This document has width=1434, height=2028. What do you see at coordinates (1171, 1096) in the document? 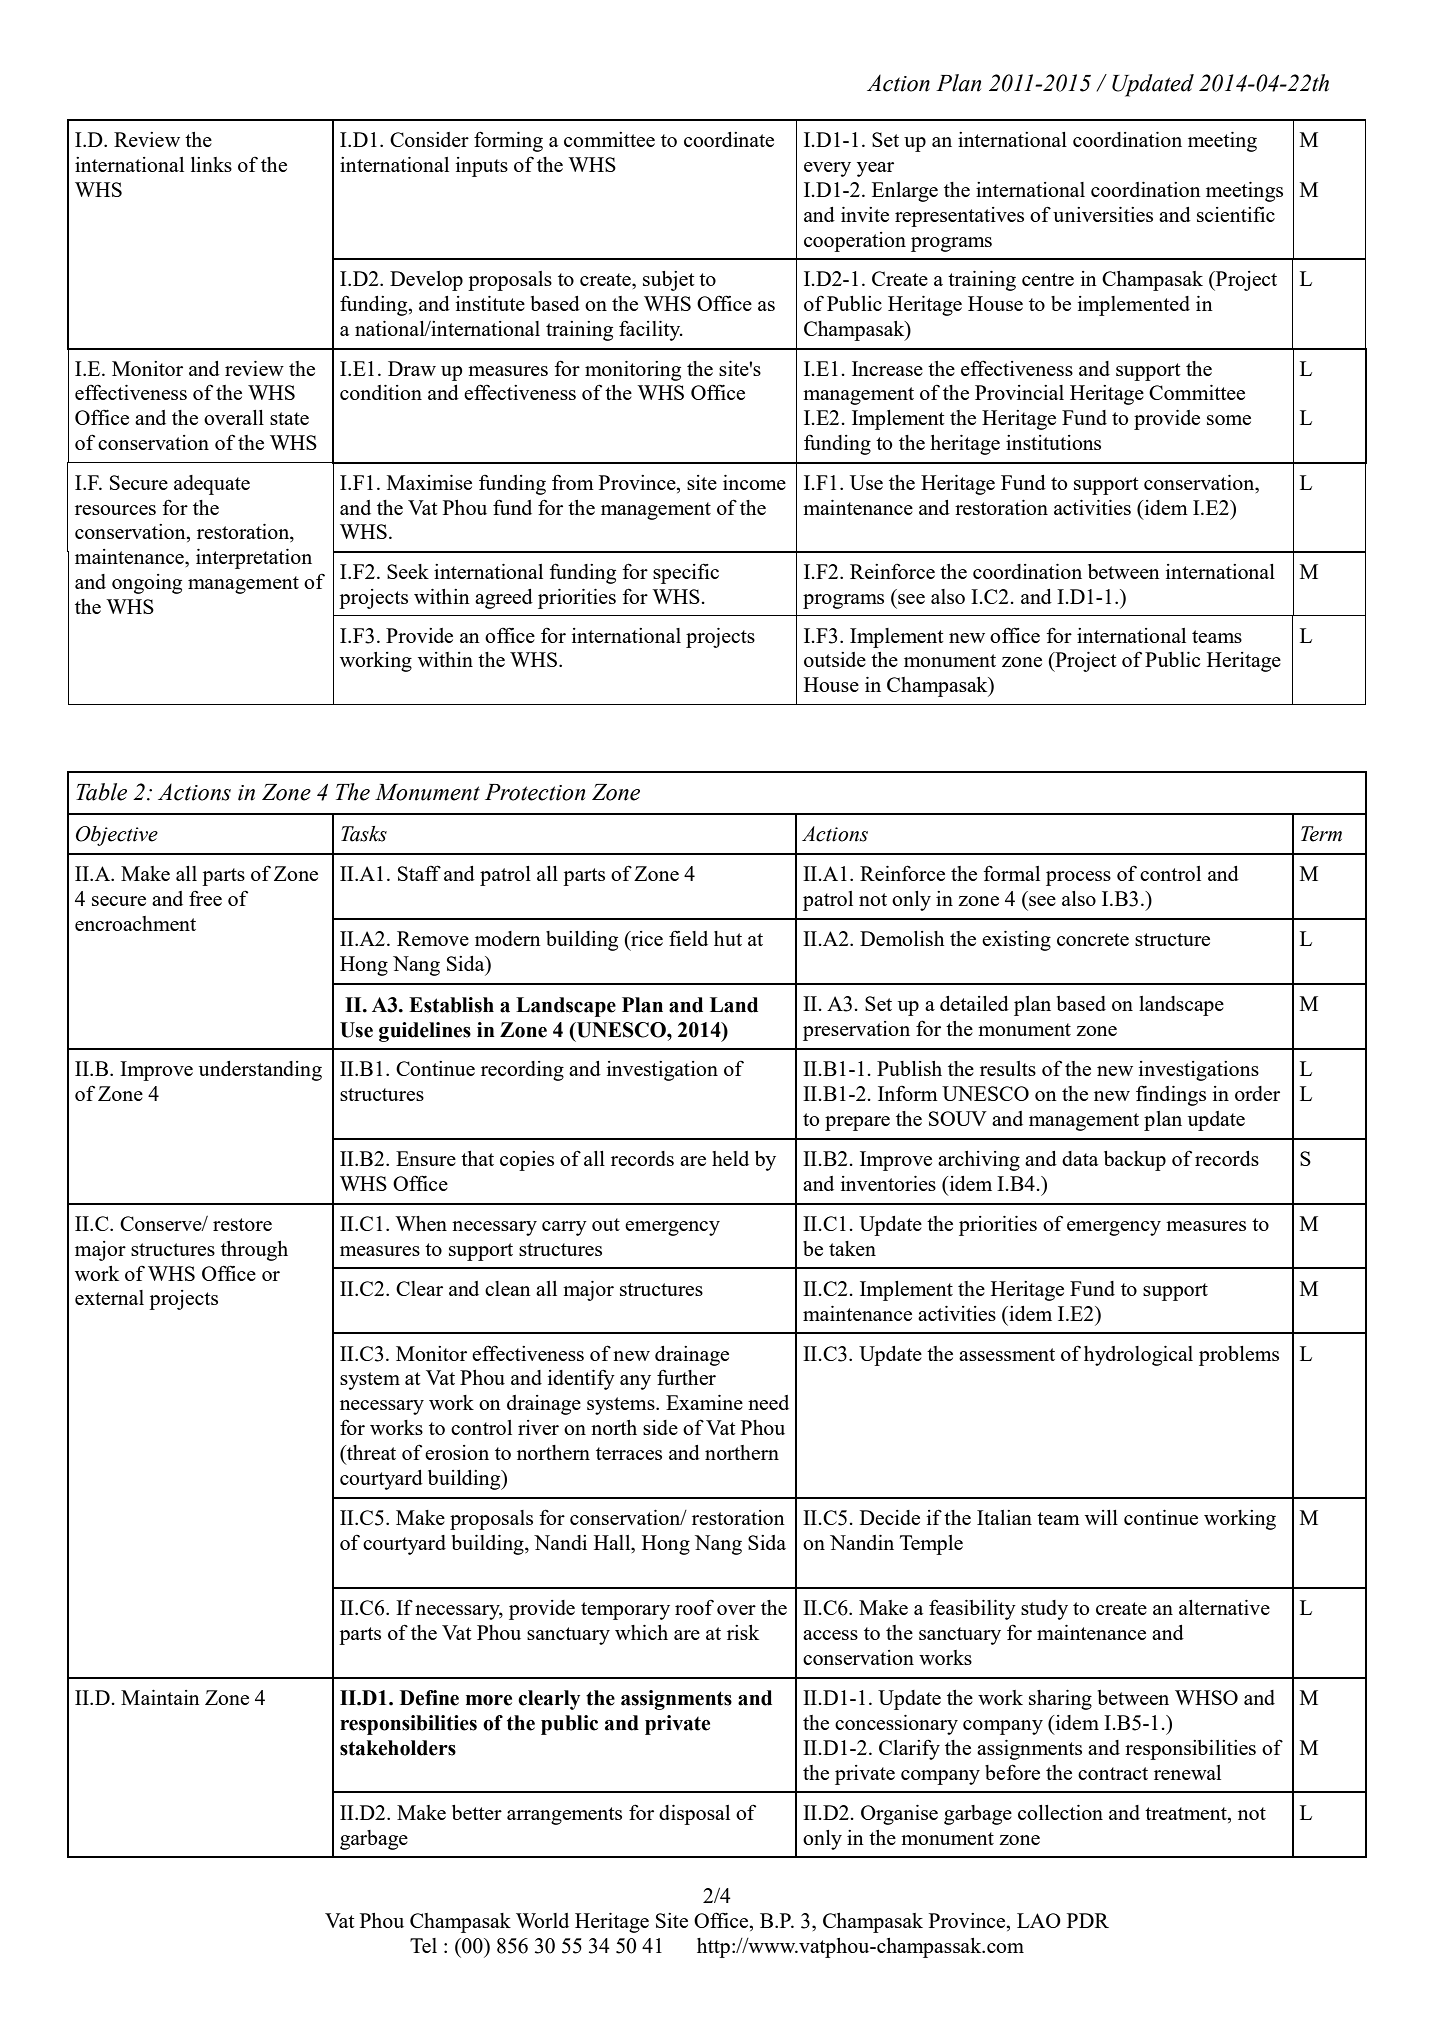
I see `findings` at bounding box center [1171, 1096].
